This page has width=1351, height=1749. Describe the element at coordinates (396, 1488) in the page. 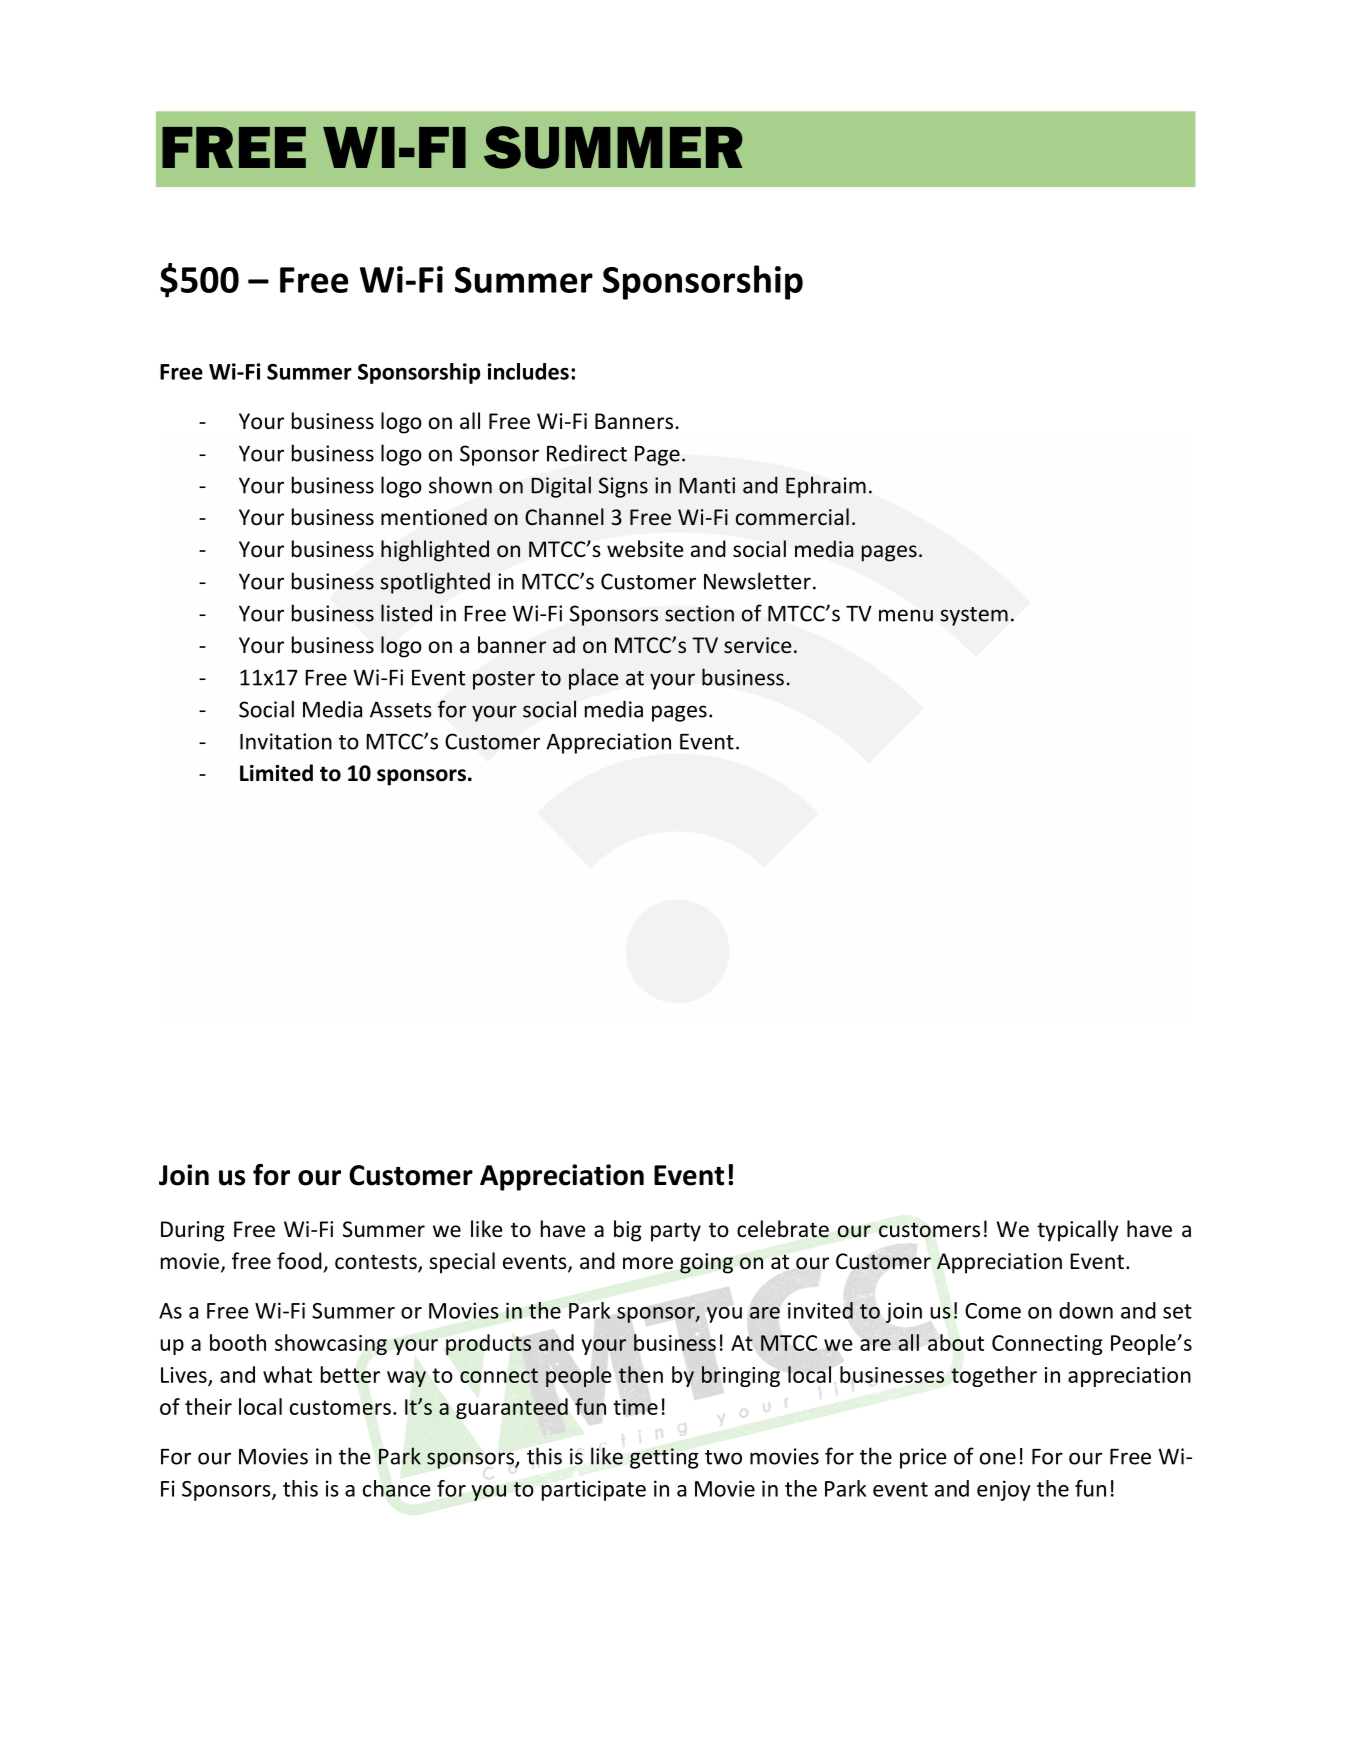

I see `chance` at that location.
